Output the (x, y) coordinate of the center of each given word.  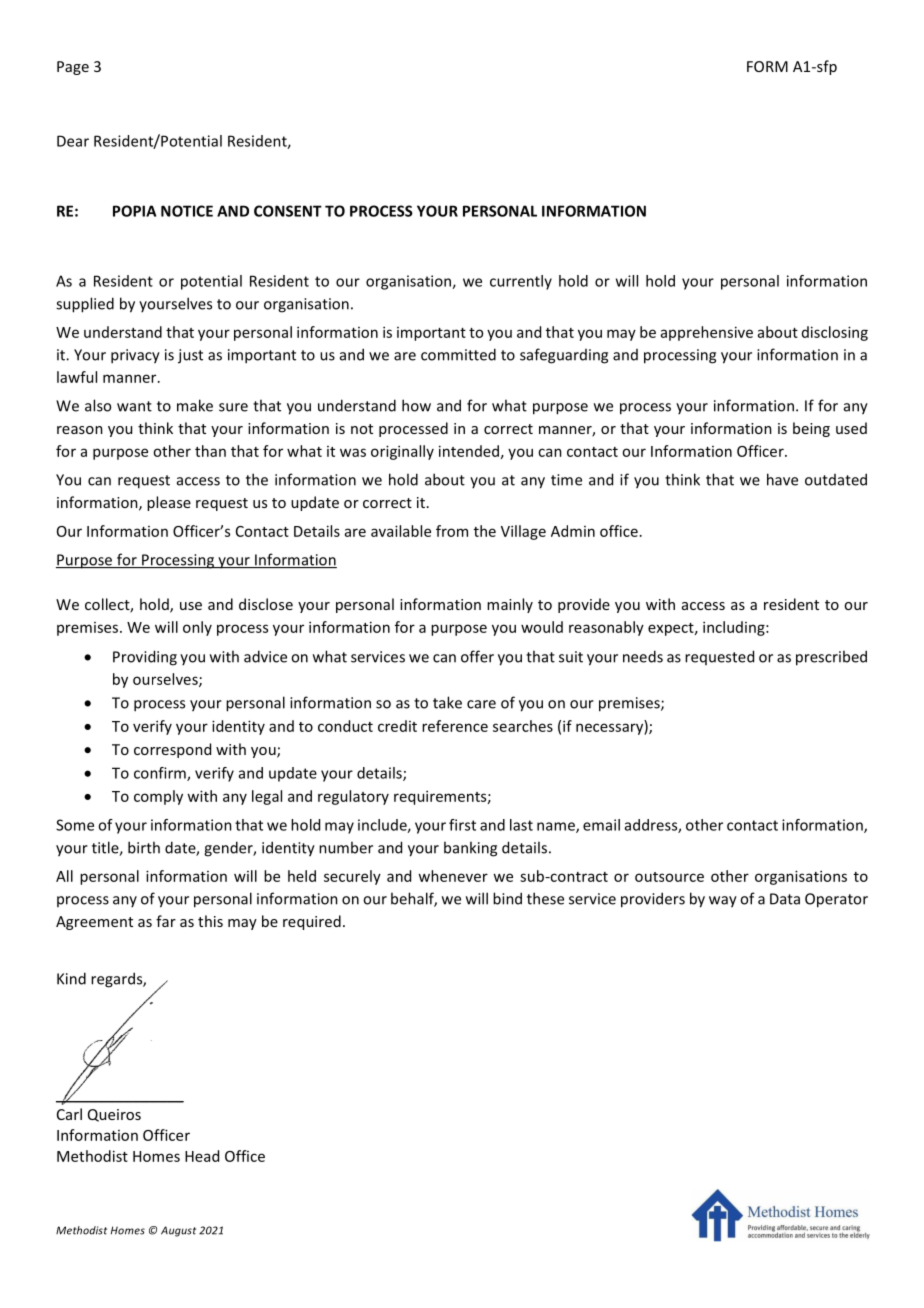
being (811, 429)
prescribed (831, 658)
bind (507, 898)
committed (458, 354)
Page (73, 68)
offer (477, 656)
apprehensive (707, 333)
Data (785, 899)
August (178, 1231)
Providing (145, 658)
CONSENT (288, 211)
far (166, 921)
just (190, 356)
